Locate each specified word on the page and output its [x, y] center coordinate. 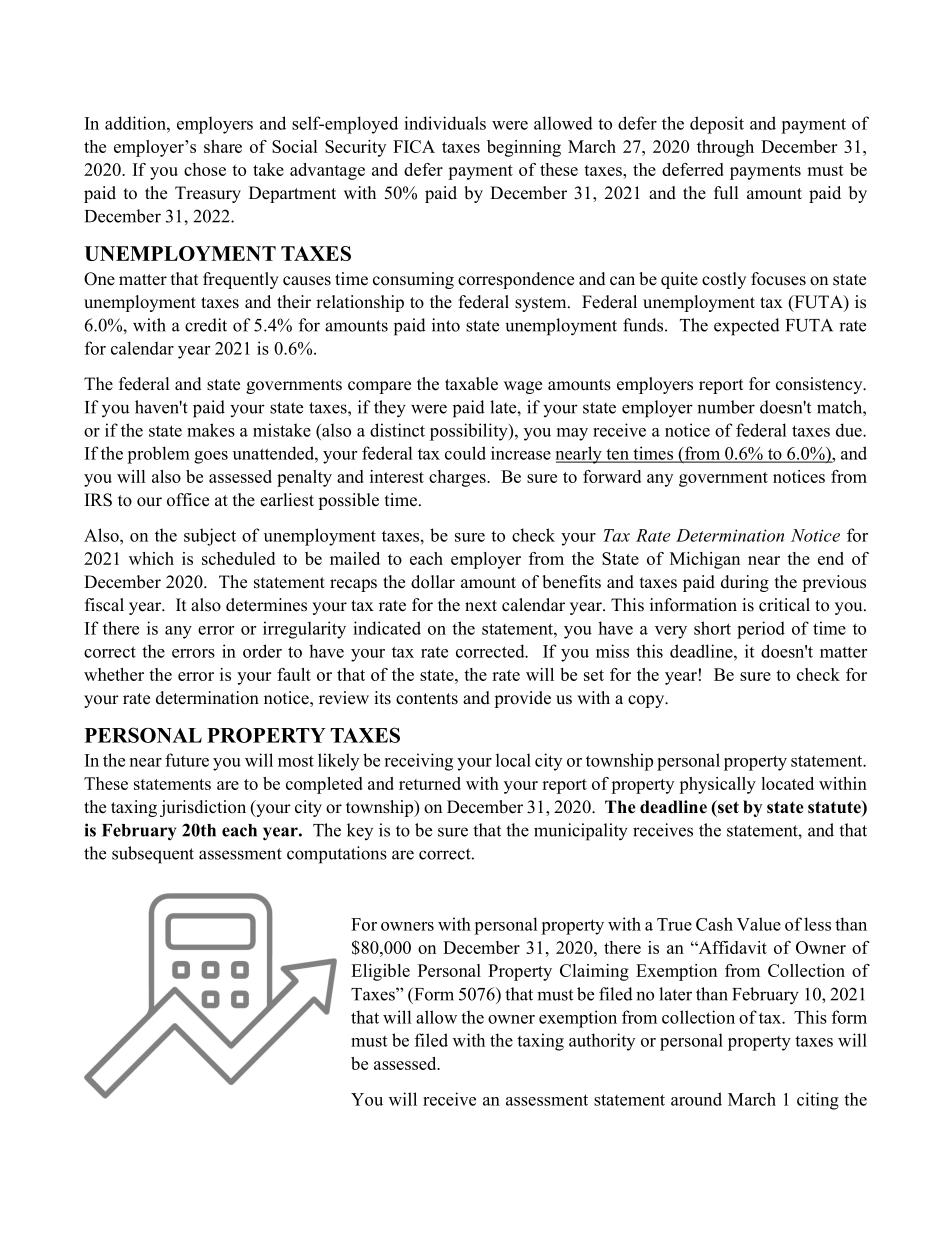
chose [205, 169]
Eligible [380, 972]
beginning [524, 148]
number [726, 407]
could [465, 453]
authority [602, 1042]
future [187, 760]
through [725, 148]
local [513, 760]
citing [818, 1101]
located [787, 783]
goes [211, 457]
